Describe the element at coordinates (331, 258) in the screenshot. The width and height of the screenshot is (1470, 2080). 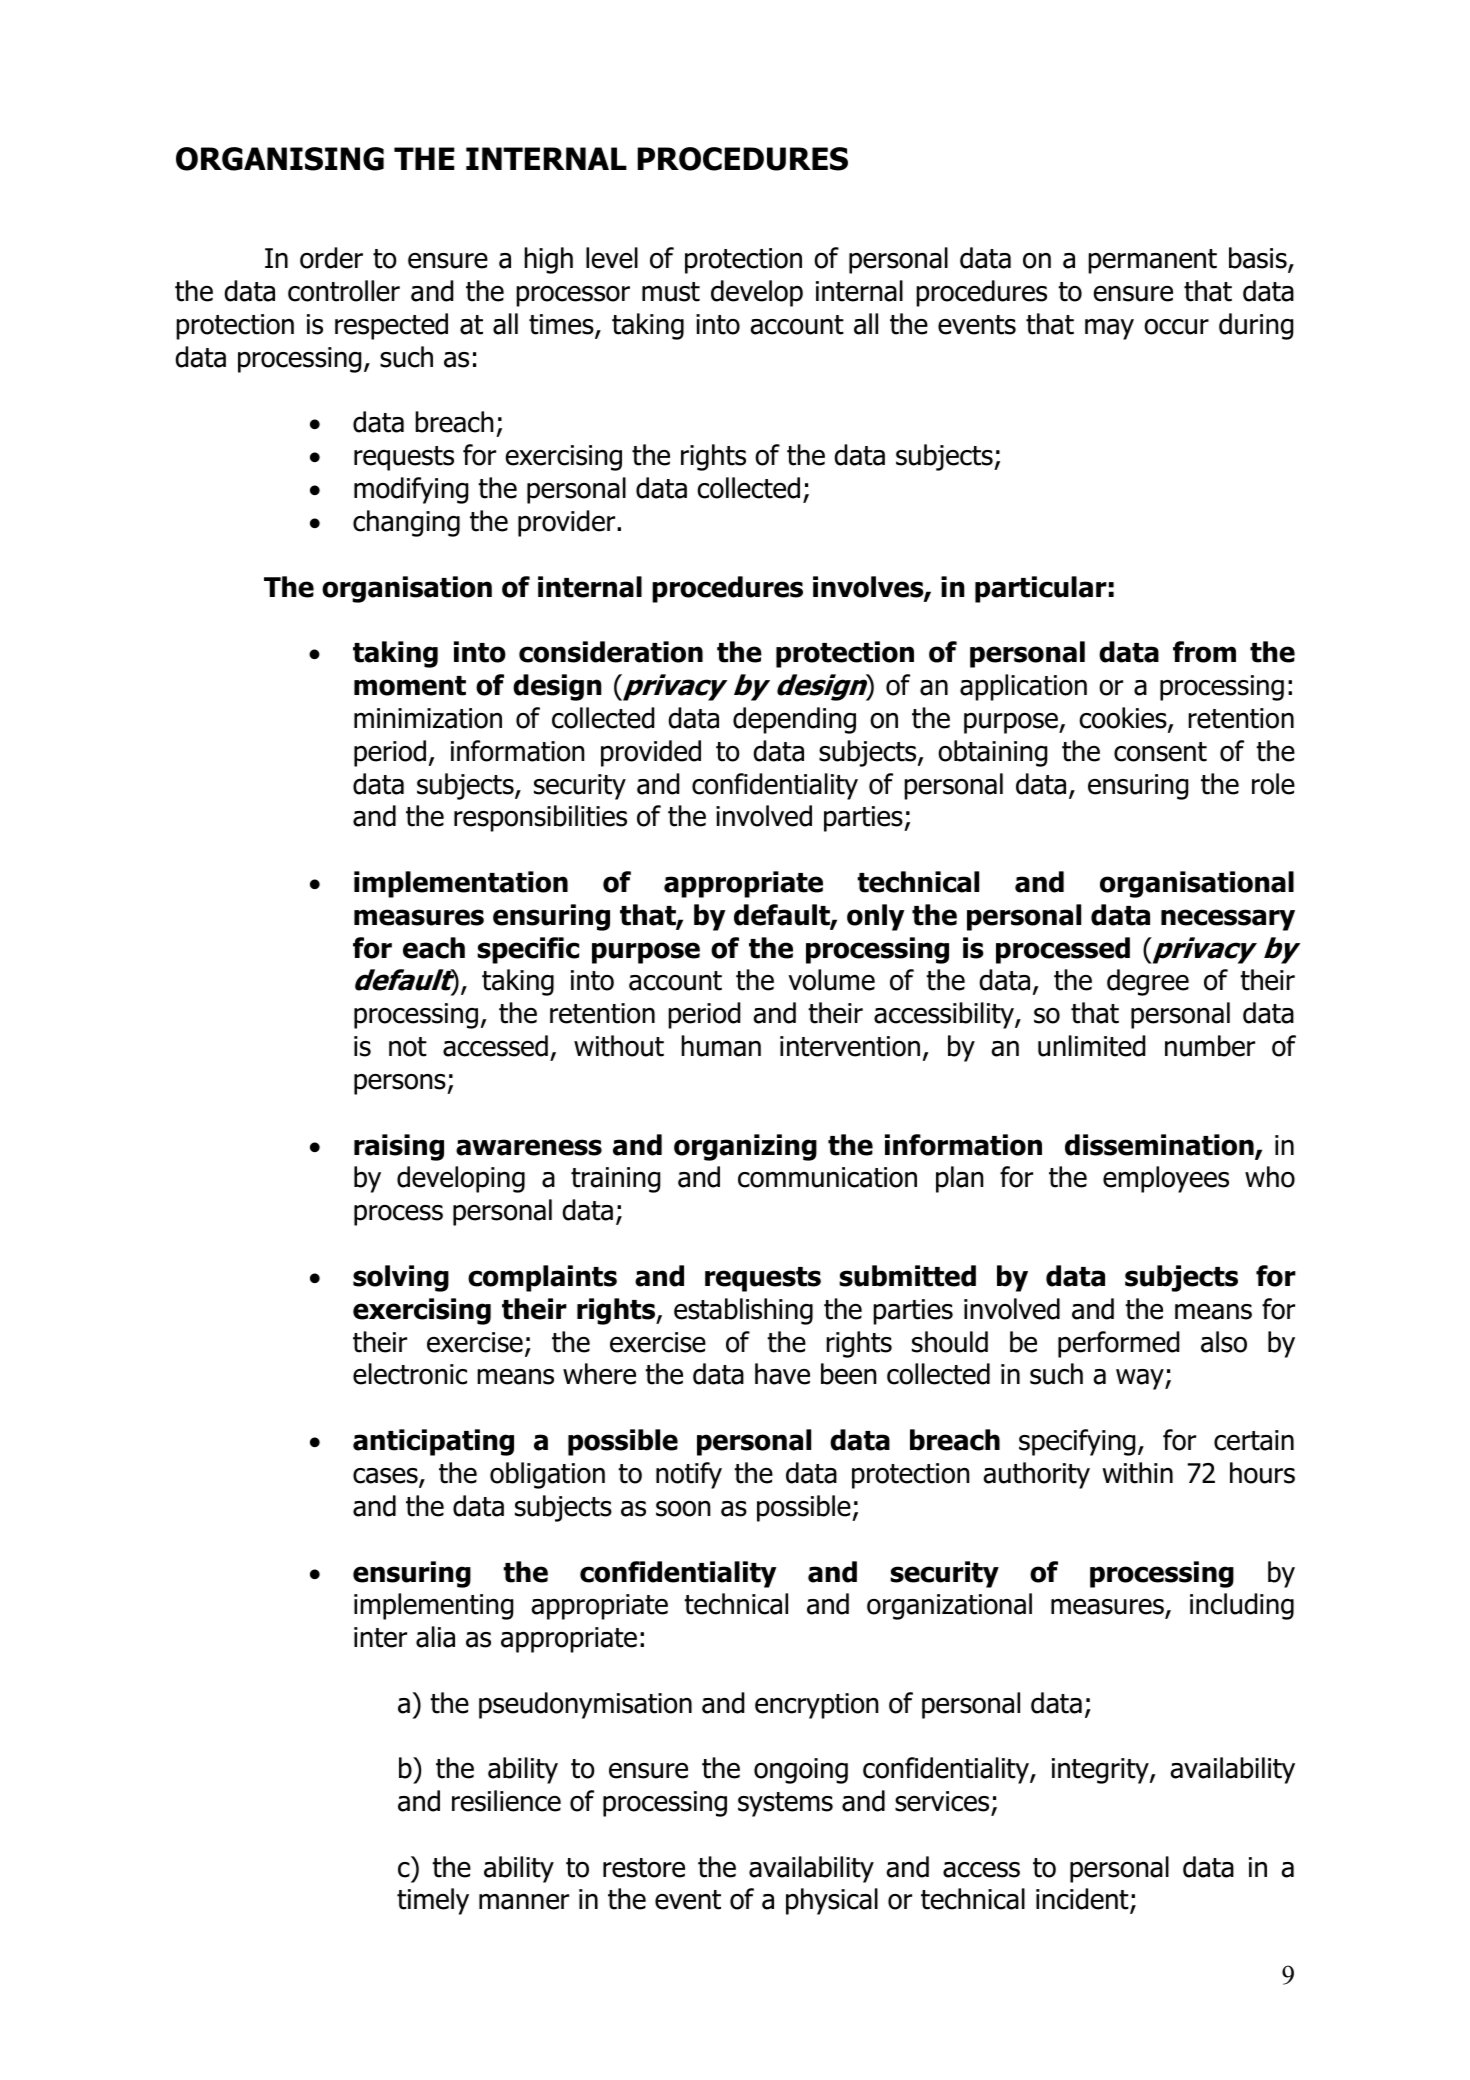
I see `order` at that location.
